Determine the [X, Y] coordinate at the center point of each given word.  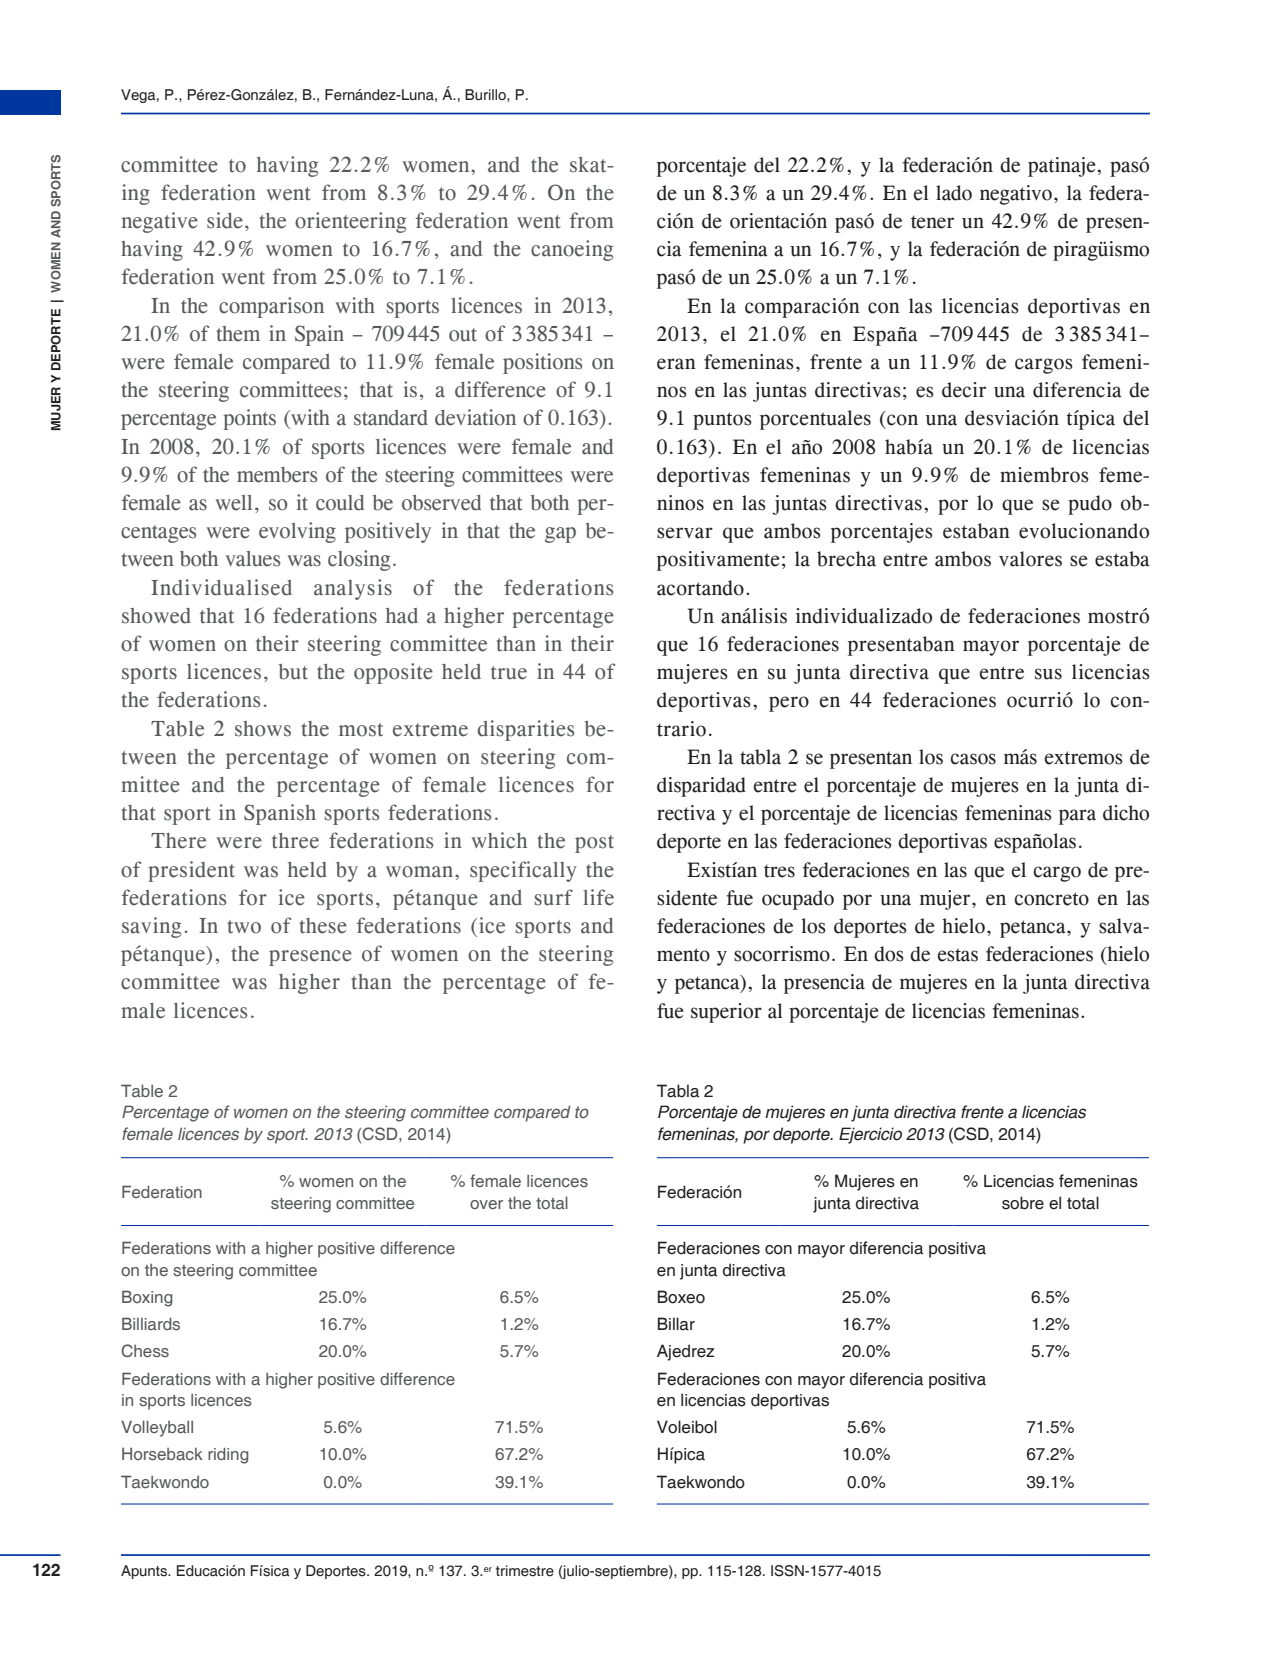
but [293, 672]
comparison [271, 307]
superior [726, 1013]
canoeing [572, 250]
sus [1048, 674]
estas [957, 955]
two [244, 927]
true [509, 673]
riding [228, 1455]
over [486, 1204]
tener [932, 222]
